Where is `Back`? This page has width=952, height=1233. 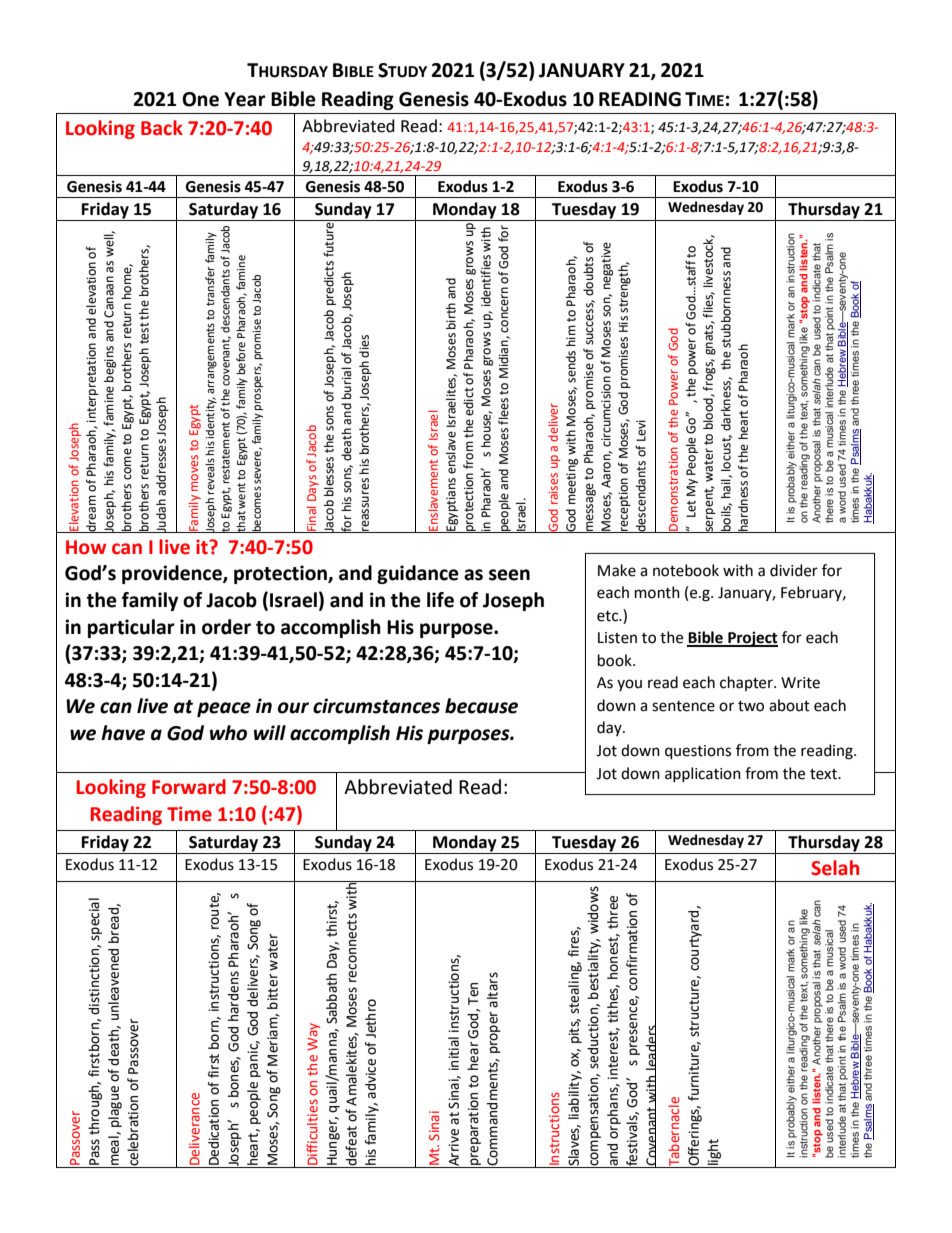 Back is located at coordinates (162, 128).
